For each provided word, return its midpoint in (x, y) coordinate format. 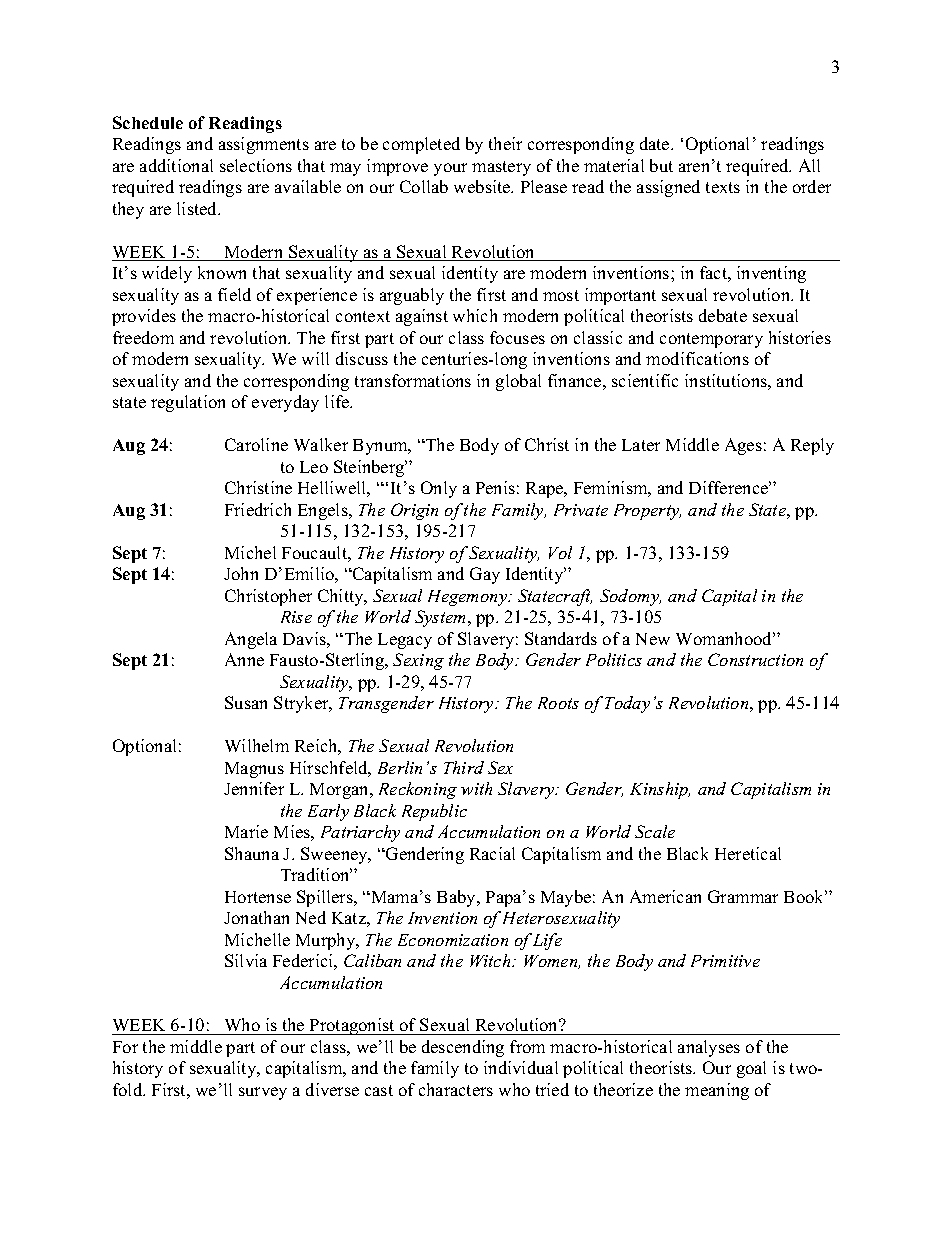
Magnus (254, 770)
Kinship (660, 790)
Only (439, 489)
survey (263, 1093)
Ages (743, 446)
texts (723, 187)
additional (176, 165)
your (450, 169)
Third (464, 767)
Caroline (256, 444)
